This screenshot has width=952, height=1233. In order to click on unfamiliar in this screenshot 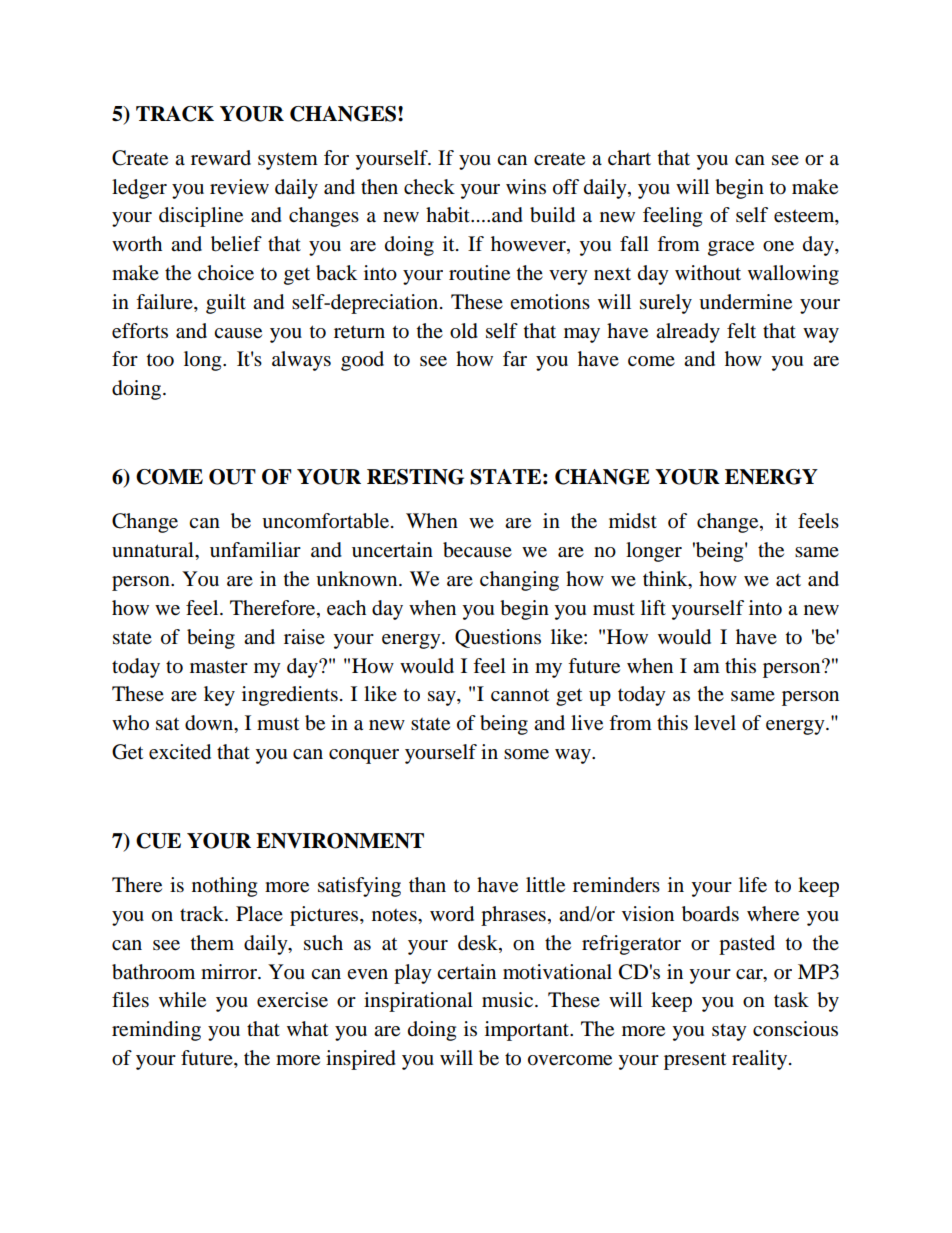, I will do `click(255, 550)`.
